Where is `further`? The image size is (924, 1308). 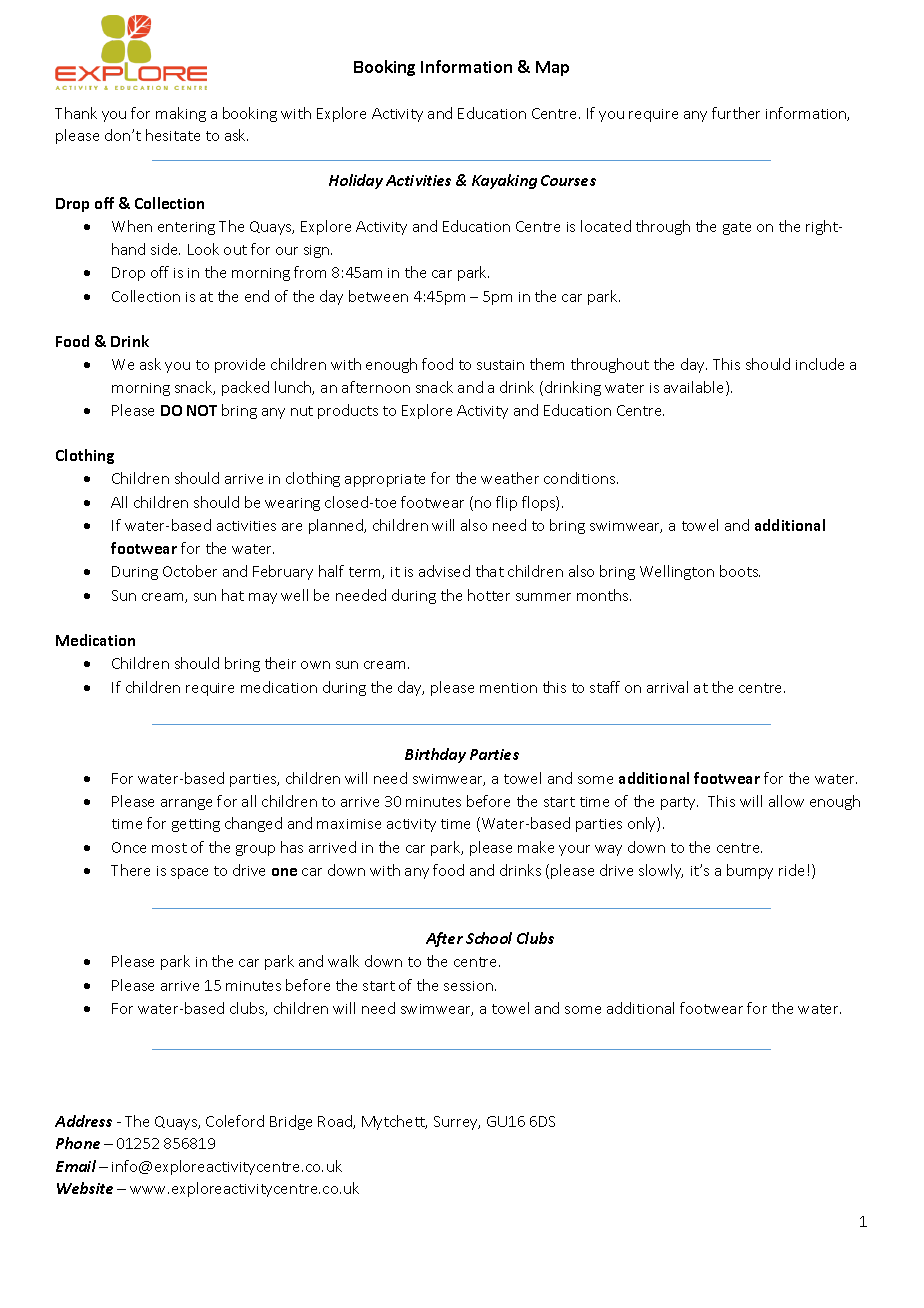
further is located at coordinates (736, 113).
